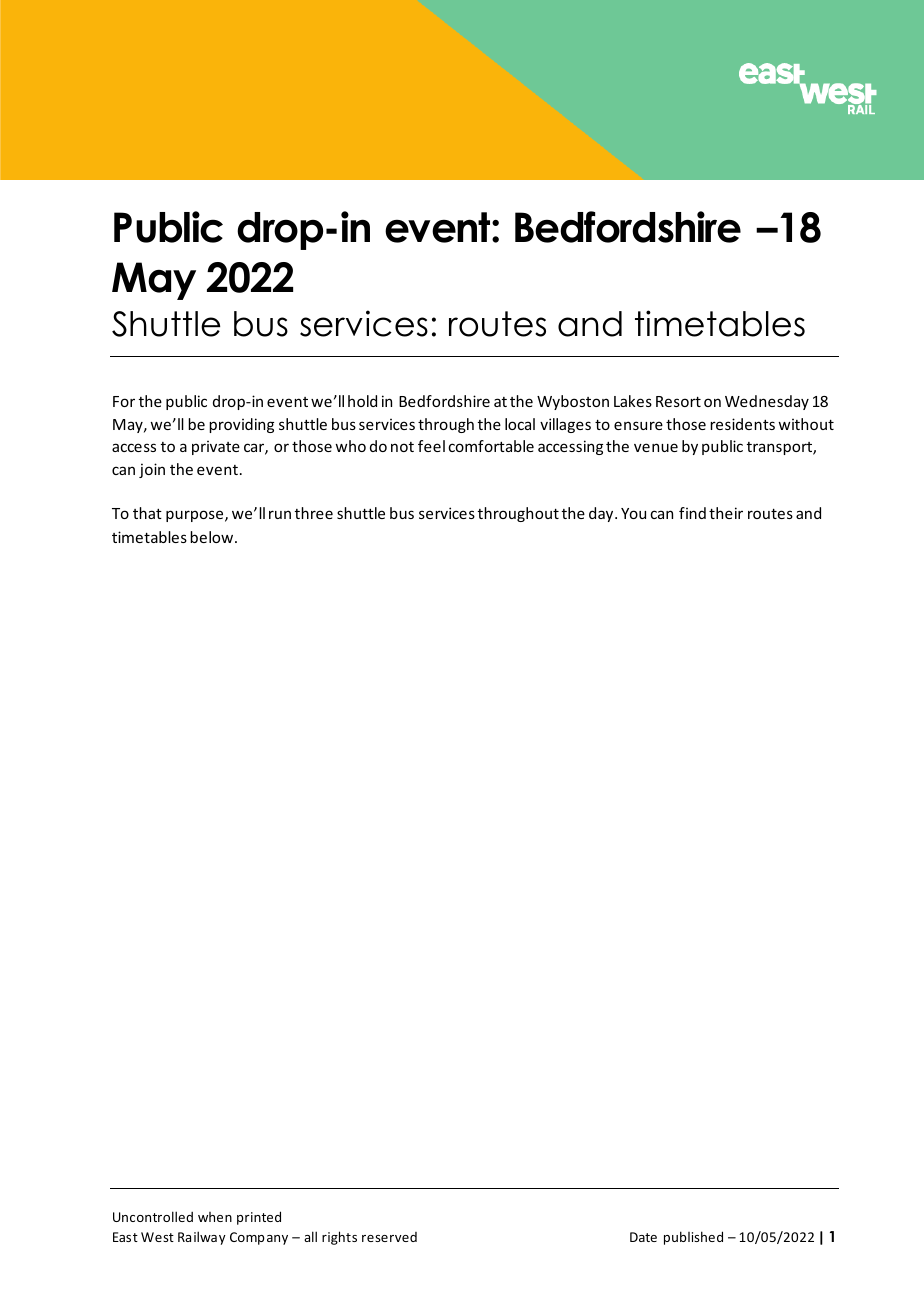 Image resolution: width=924 pixels, height=1308 pixels. What do you see at coordinates (314, 513) in the document?
I see `three` at bounding box center [314, 513].
